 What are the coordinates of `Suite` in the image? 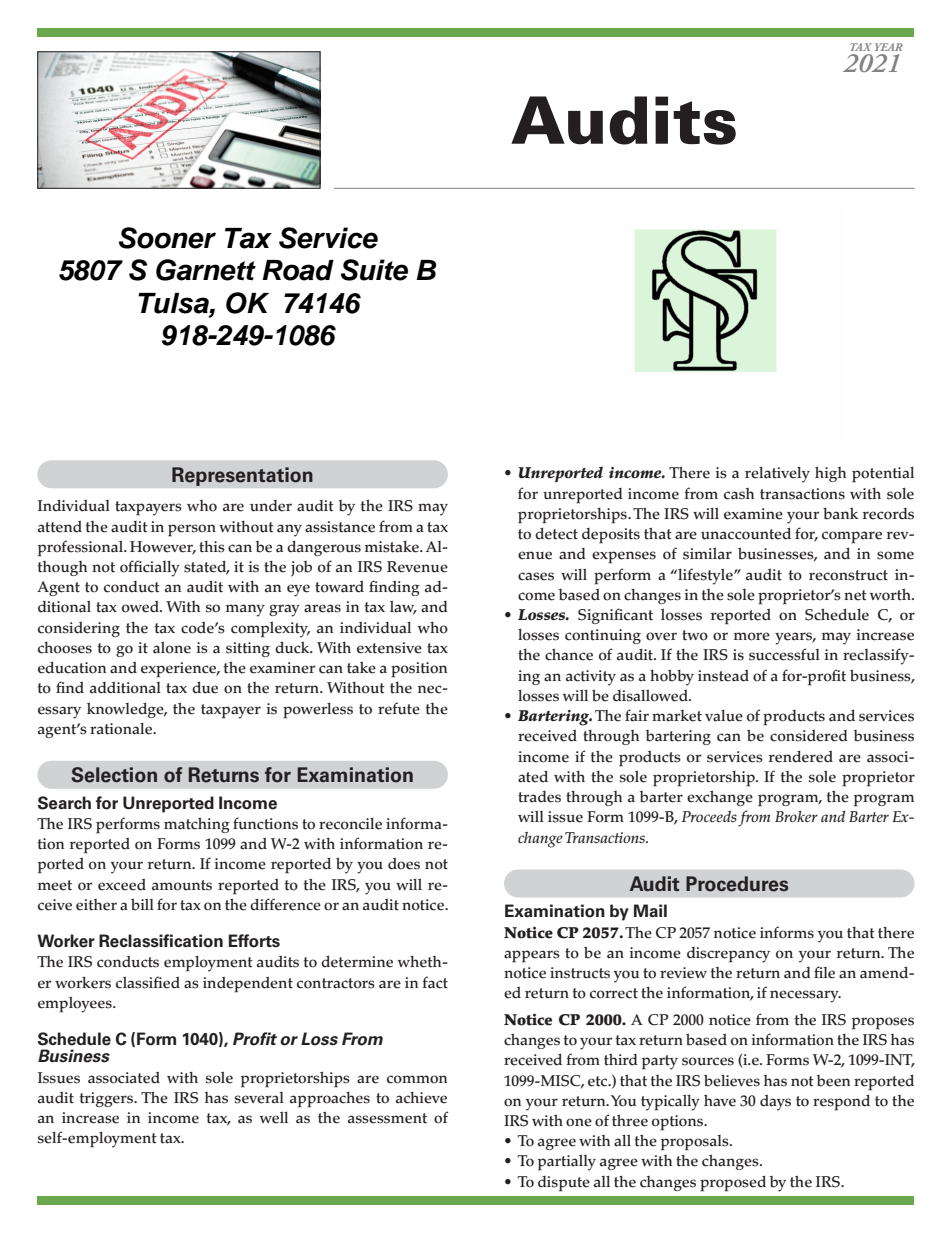 It's located at (374, 270).
